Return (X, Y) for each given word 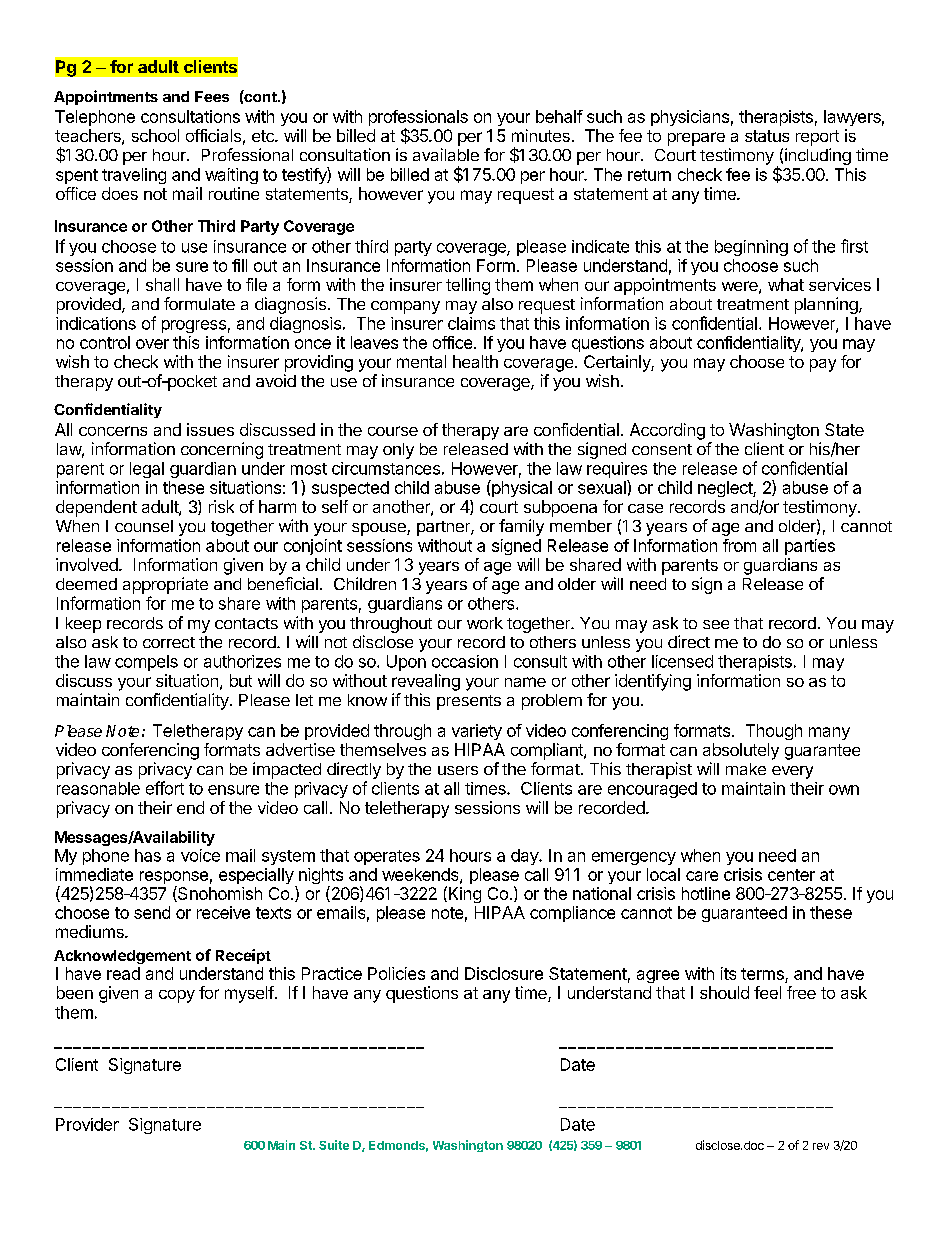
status (767, 136)
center (791, 875)
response (174, 879)
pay (823, 365)
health (475, 361)
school (155, 135)
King (463, 894)
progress (194, 326)
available (446, 154)
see (716, 624)
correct (169, 642)
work (485, 623)
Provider (87, 1124)
